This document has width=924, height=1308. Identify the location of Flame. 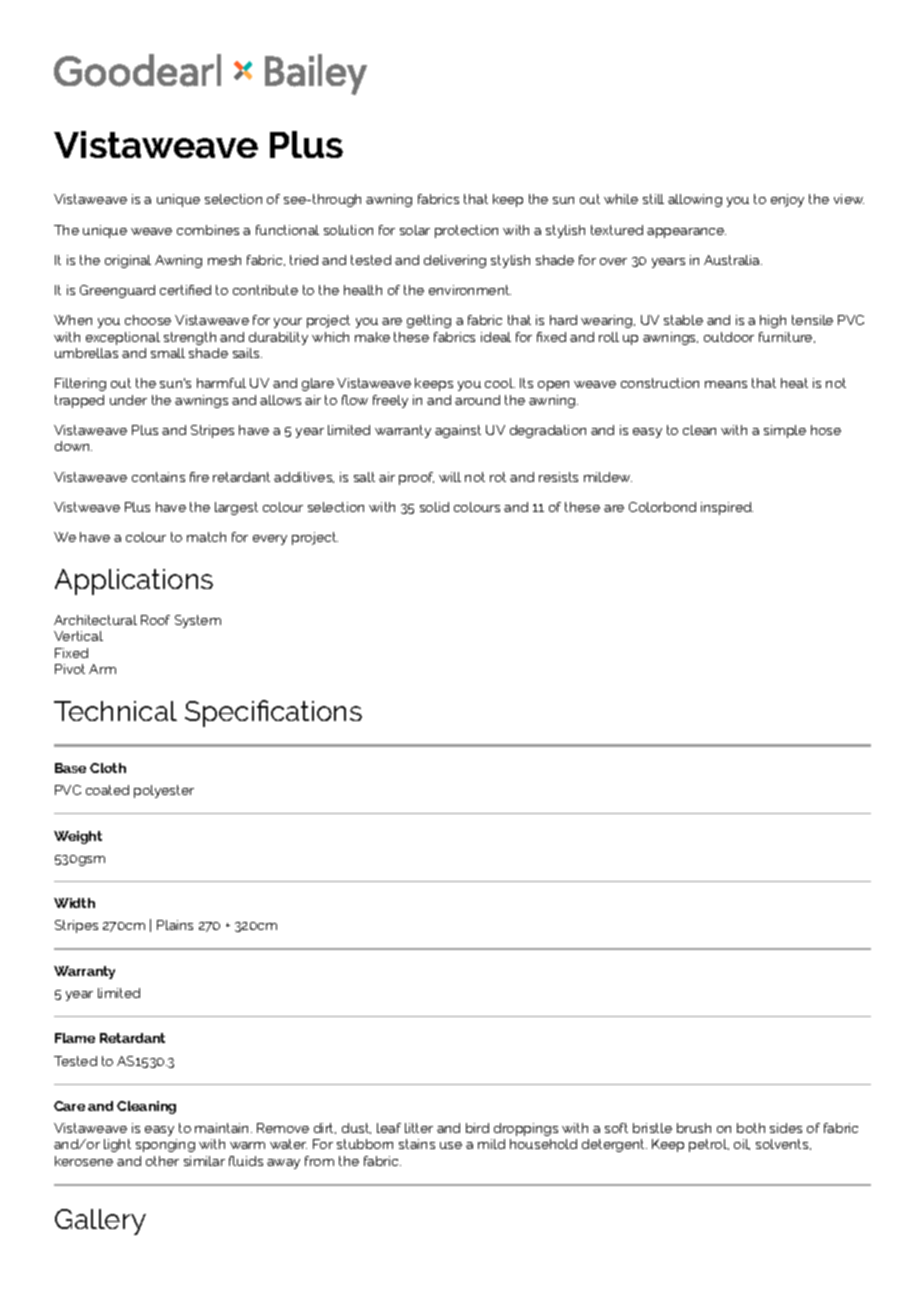
(75, 1038).
